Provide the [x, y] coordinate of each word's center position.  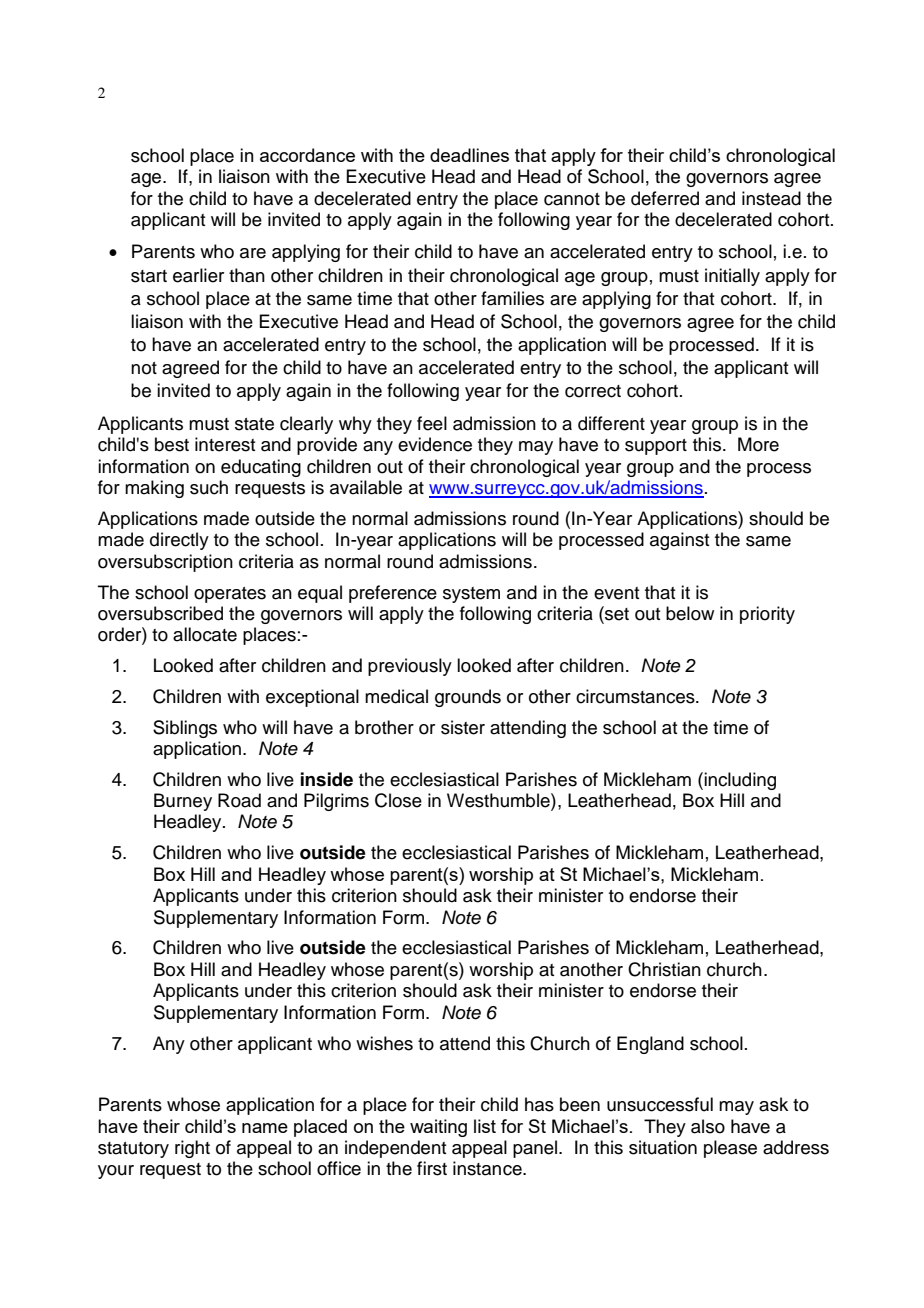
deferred [665, 198]
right [192, 1149]
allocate [205, 634]
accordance [307, 155]
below [690, 613]
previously [410, 667]
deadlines [469, 155]
